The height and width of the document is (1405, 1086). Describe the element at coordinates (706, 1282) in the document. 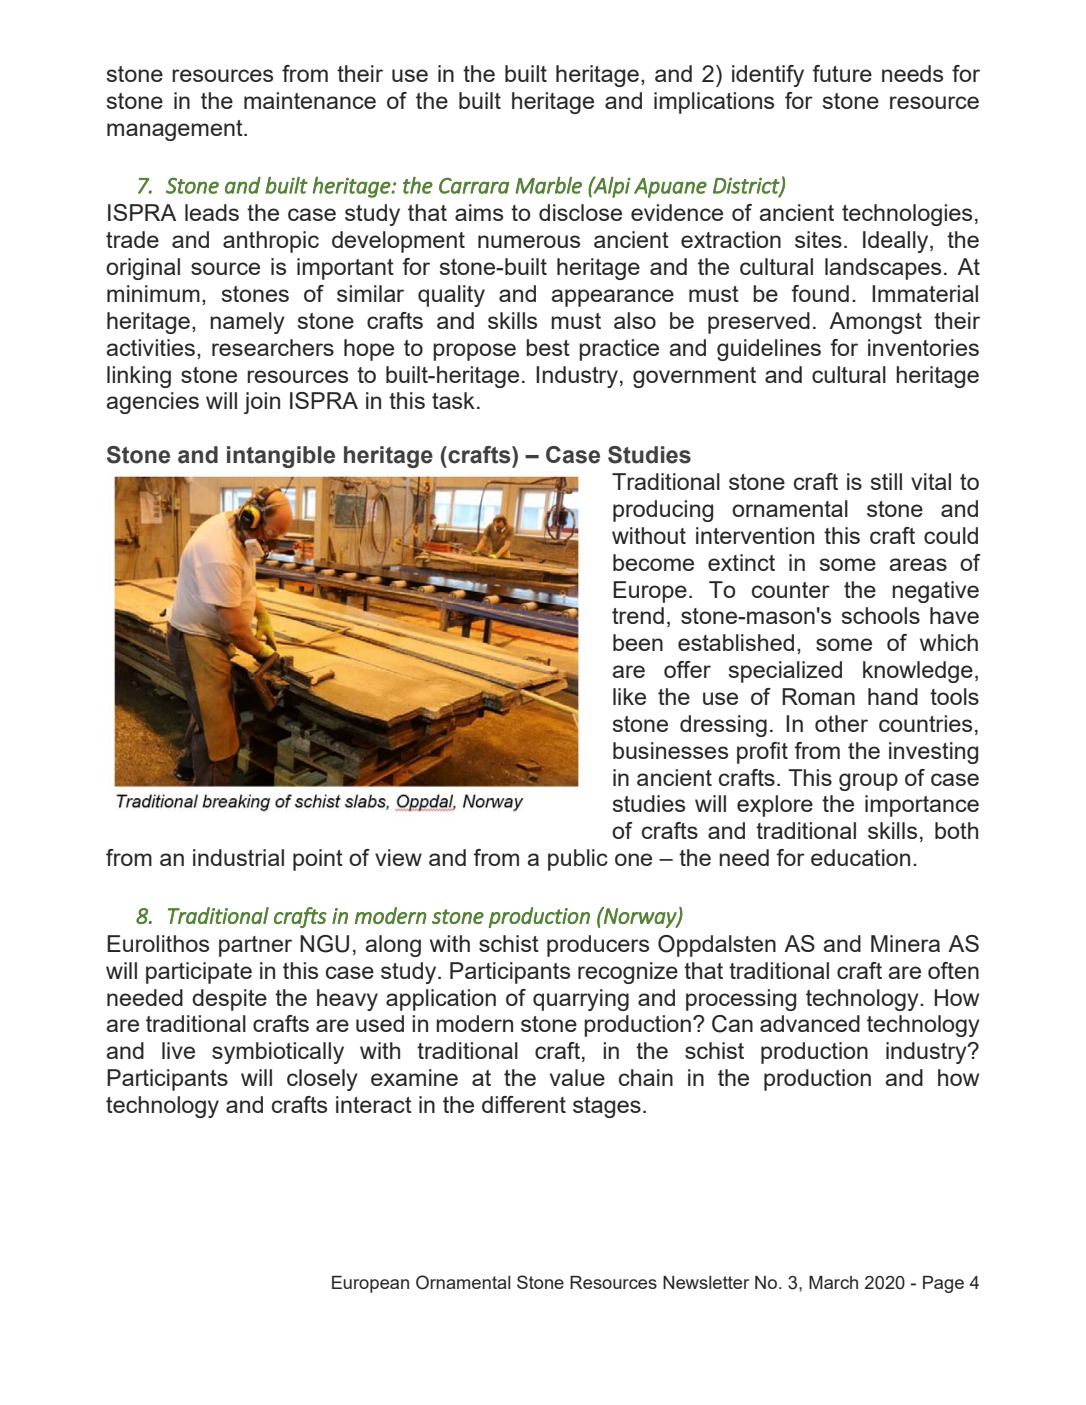

I see `Newsletter` at that location.
